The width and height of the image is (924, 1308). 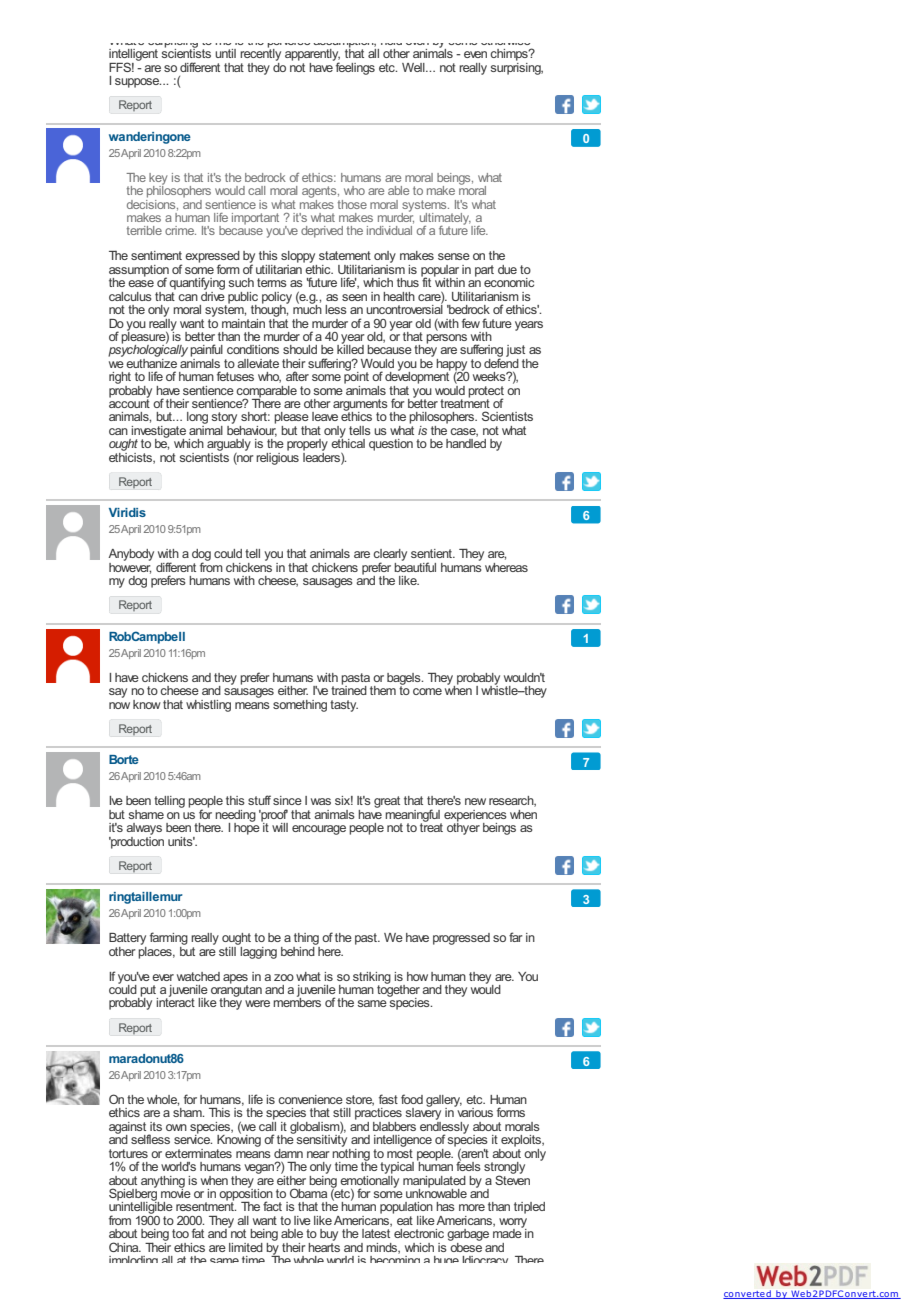 I want to click on just, so click(x=517, y=352).
